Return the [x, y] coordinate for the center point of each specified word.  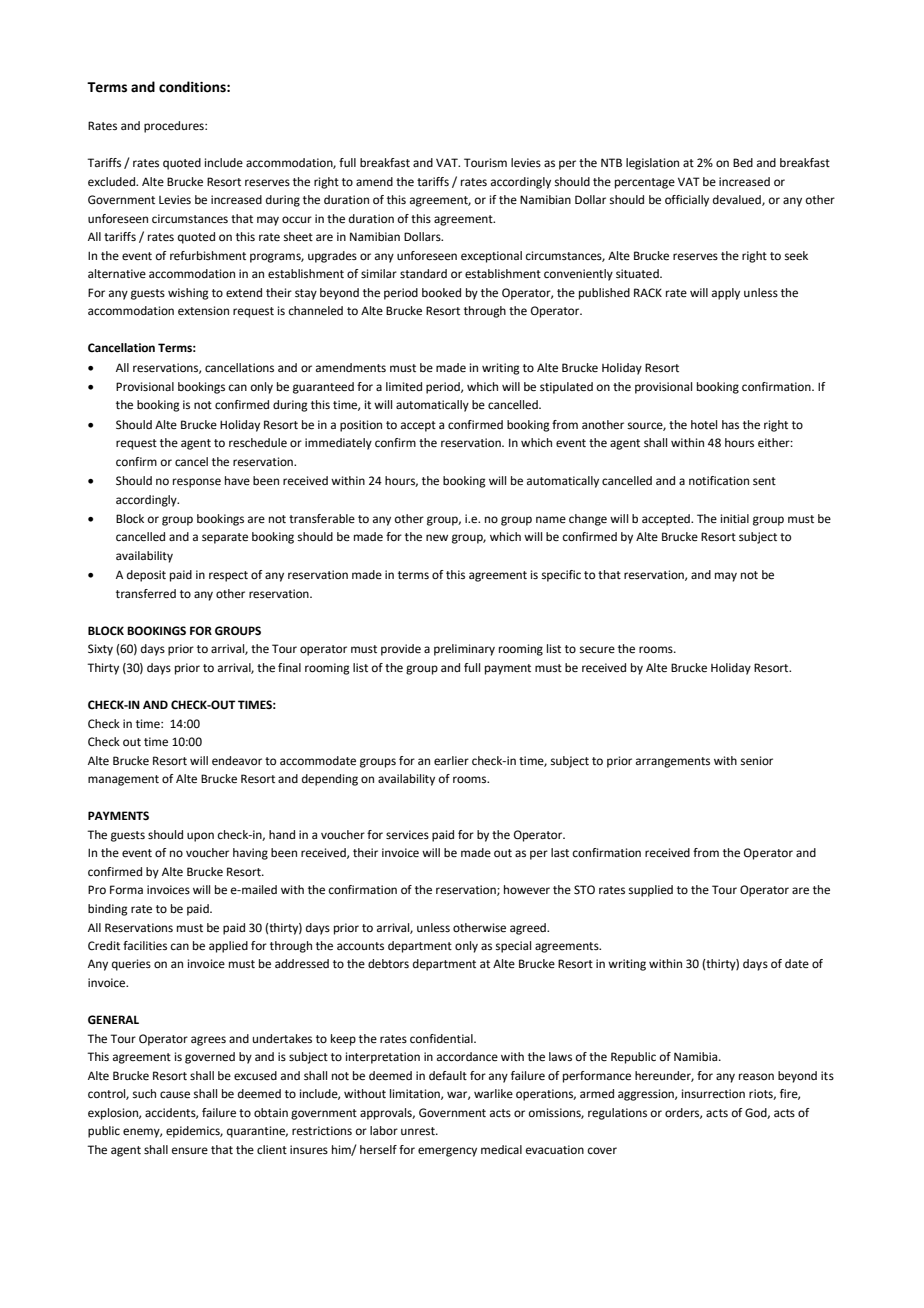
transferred [146, 594]
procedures [175, 127]
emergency [447, 1152]
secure [597, 650]
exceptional [491, 257]
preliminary [464, 650]
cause [175, 1095]
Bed [743, 163]
